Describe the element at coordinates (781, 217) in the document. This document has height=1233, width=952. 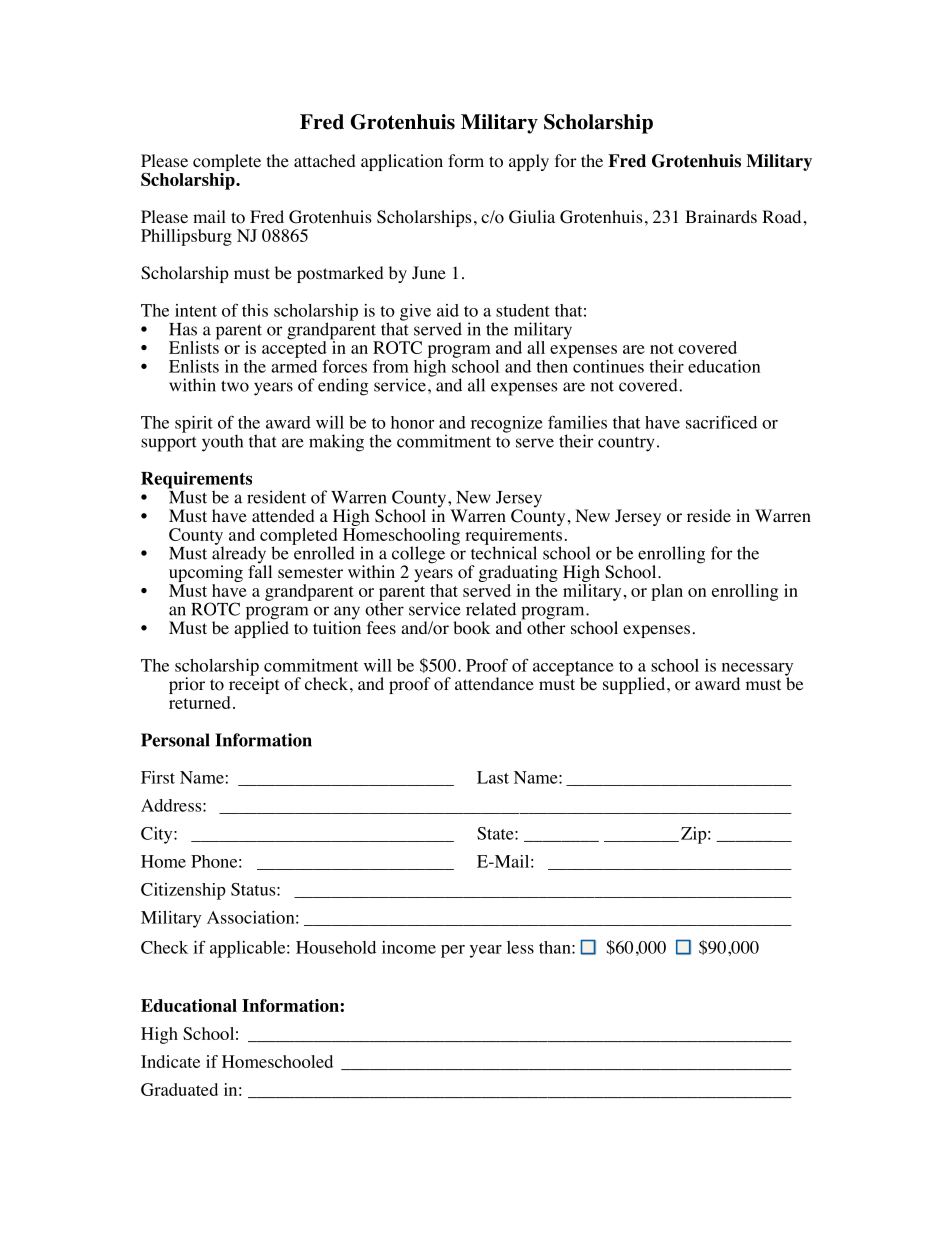
I see `Road` at that location.
